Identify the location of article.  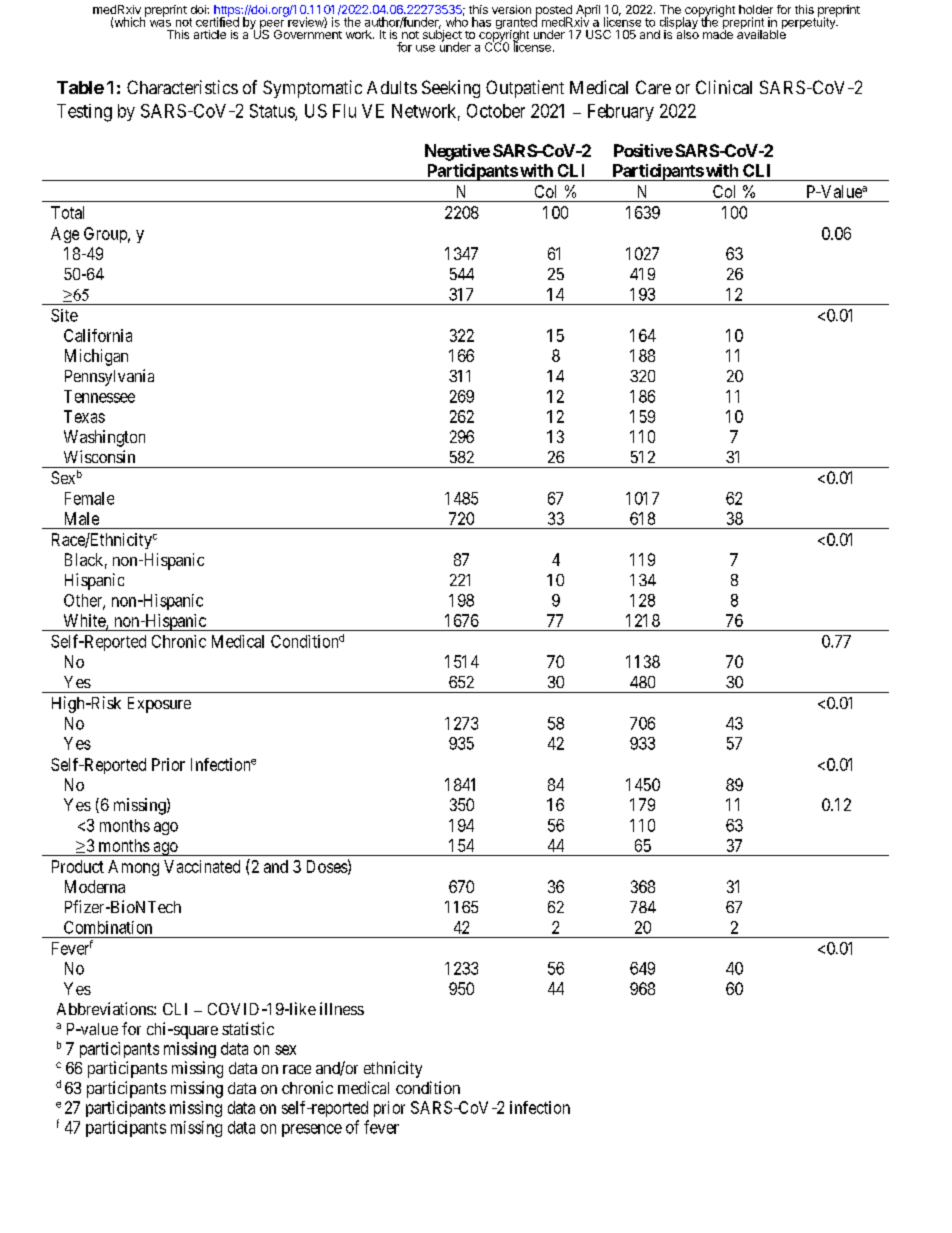
(210, 34).
